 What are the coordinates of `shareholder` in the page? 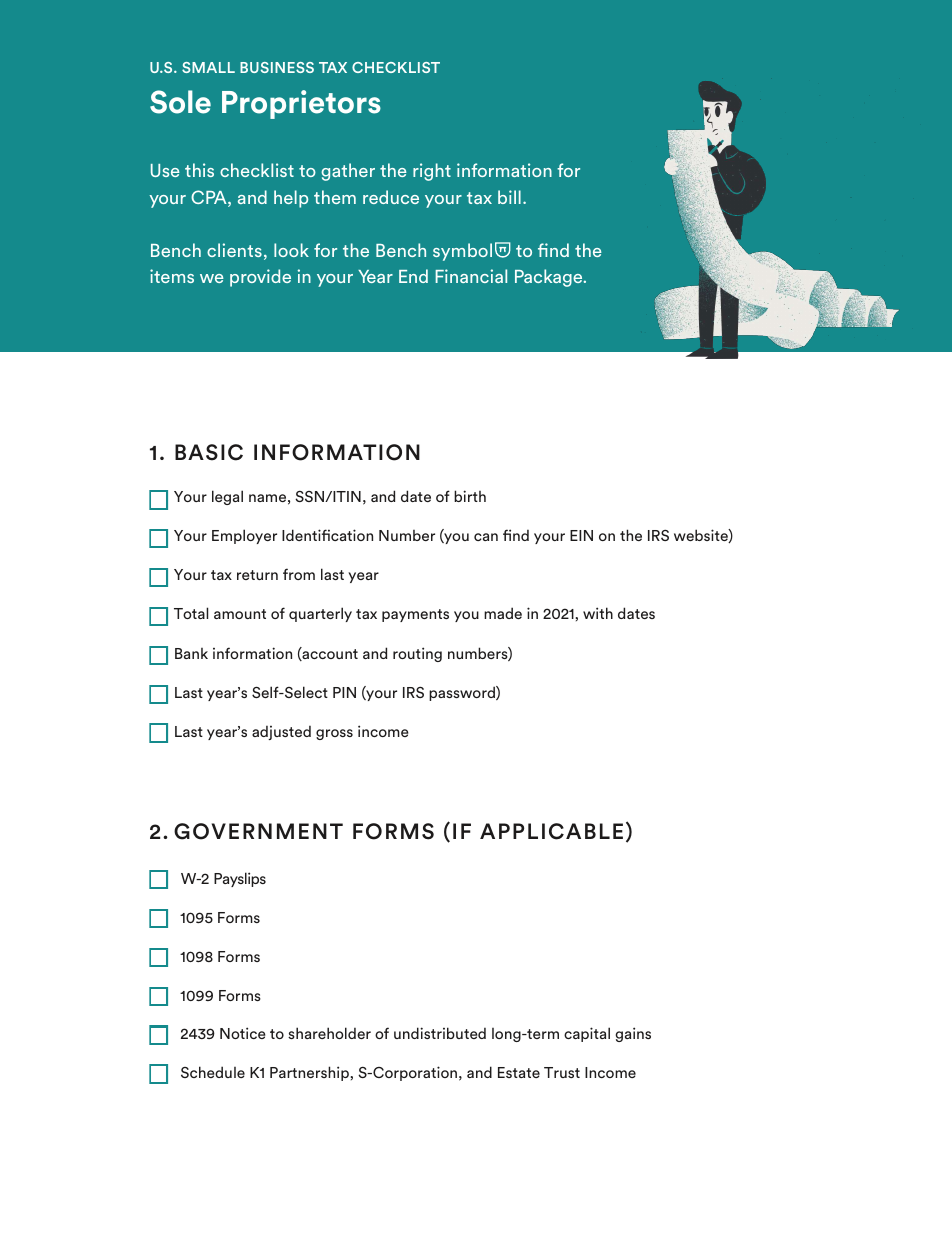 It's located at (329, 1033).
